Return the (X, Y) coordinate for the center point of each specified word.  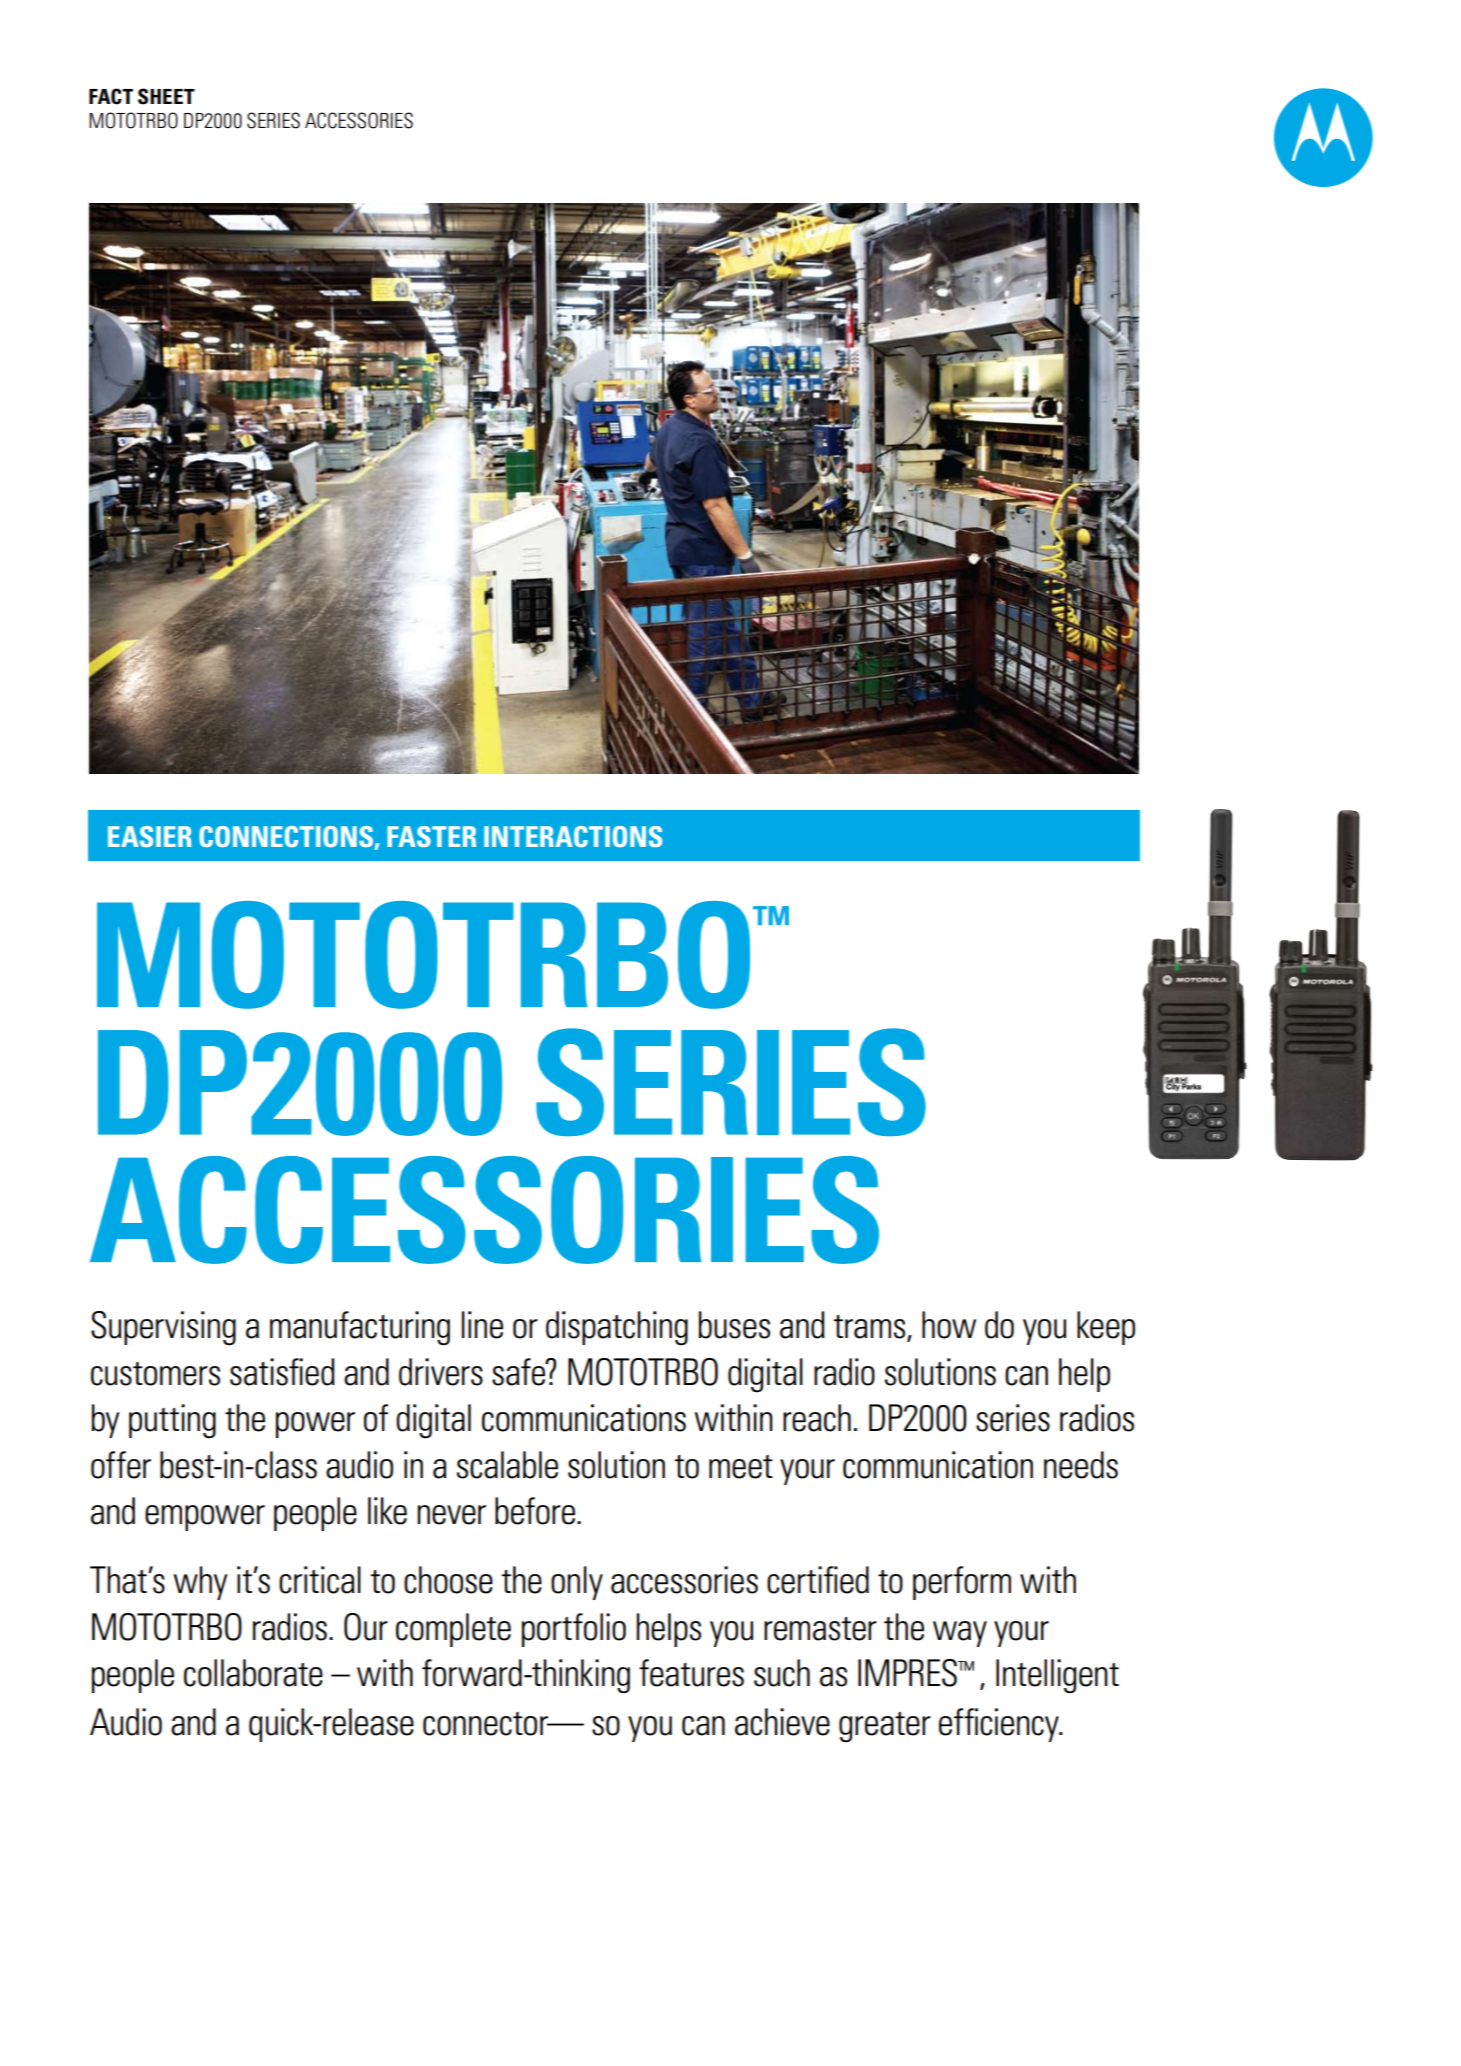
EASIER (150, 836)
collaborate (253, 1673)
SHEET (166, 96)
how (949, 1325)
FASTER (431, 836)
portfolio (574, 1630)
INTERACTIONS (573, 836)
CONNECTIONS (286, 836)
